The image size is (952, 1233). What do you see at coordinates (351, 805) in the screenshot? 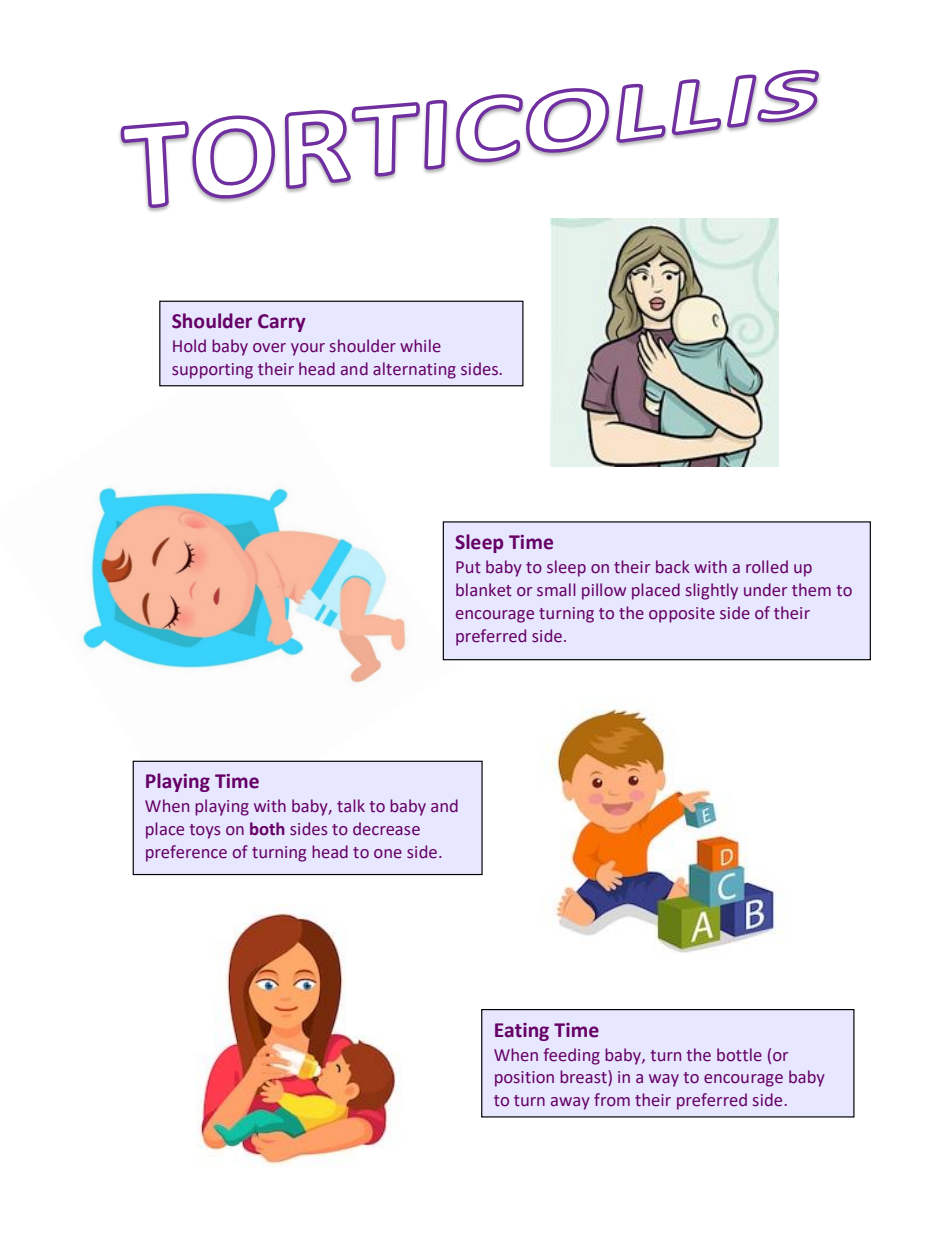
I see `talk` at bounding box center [351, 805].
